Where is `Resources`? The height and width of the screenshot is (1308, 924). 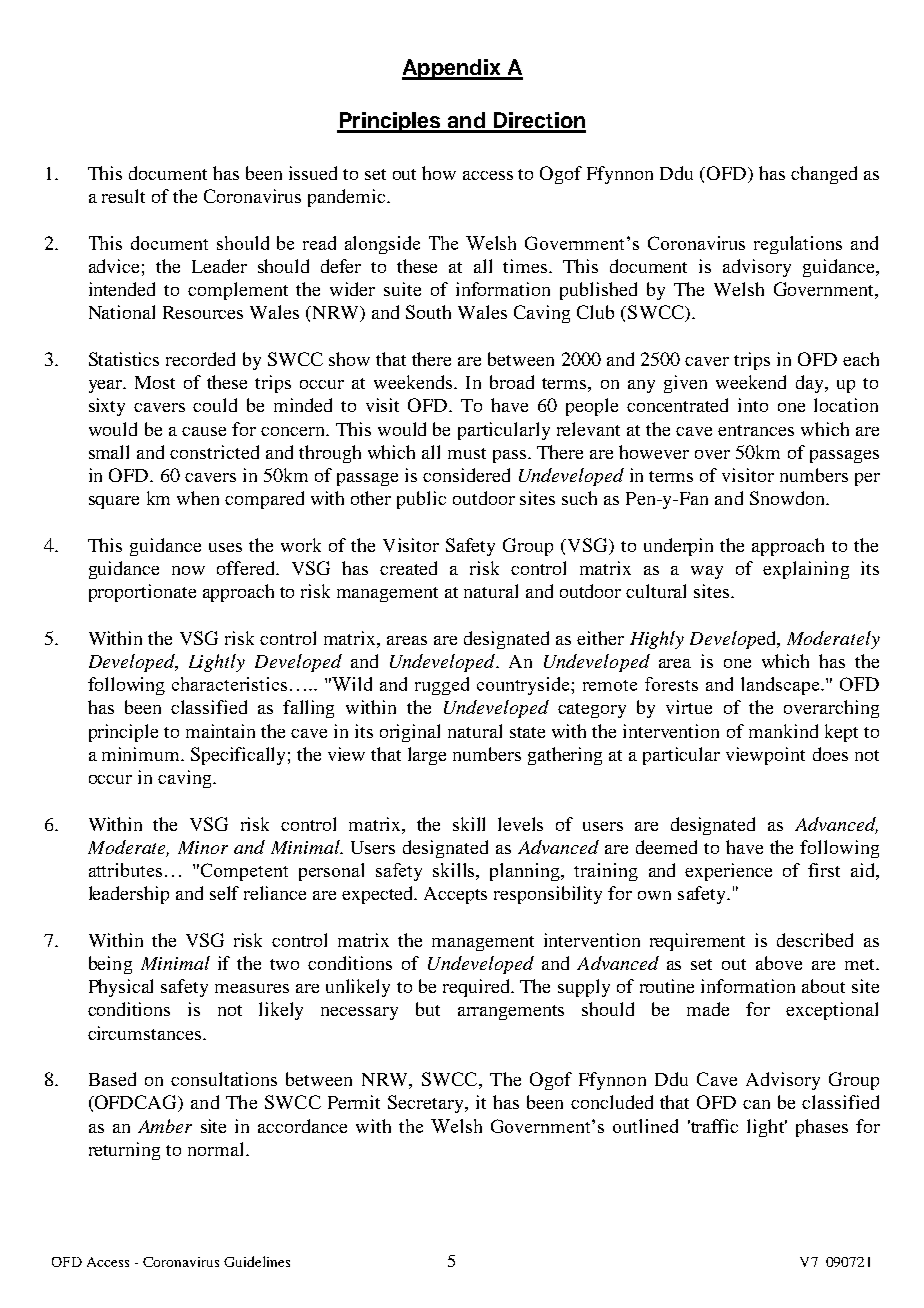
Resources is located at coordinates (203, 312).
